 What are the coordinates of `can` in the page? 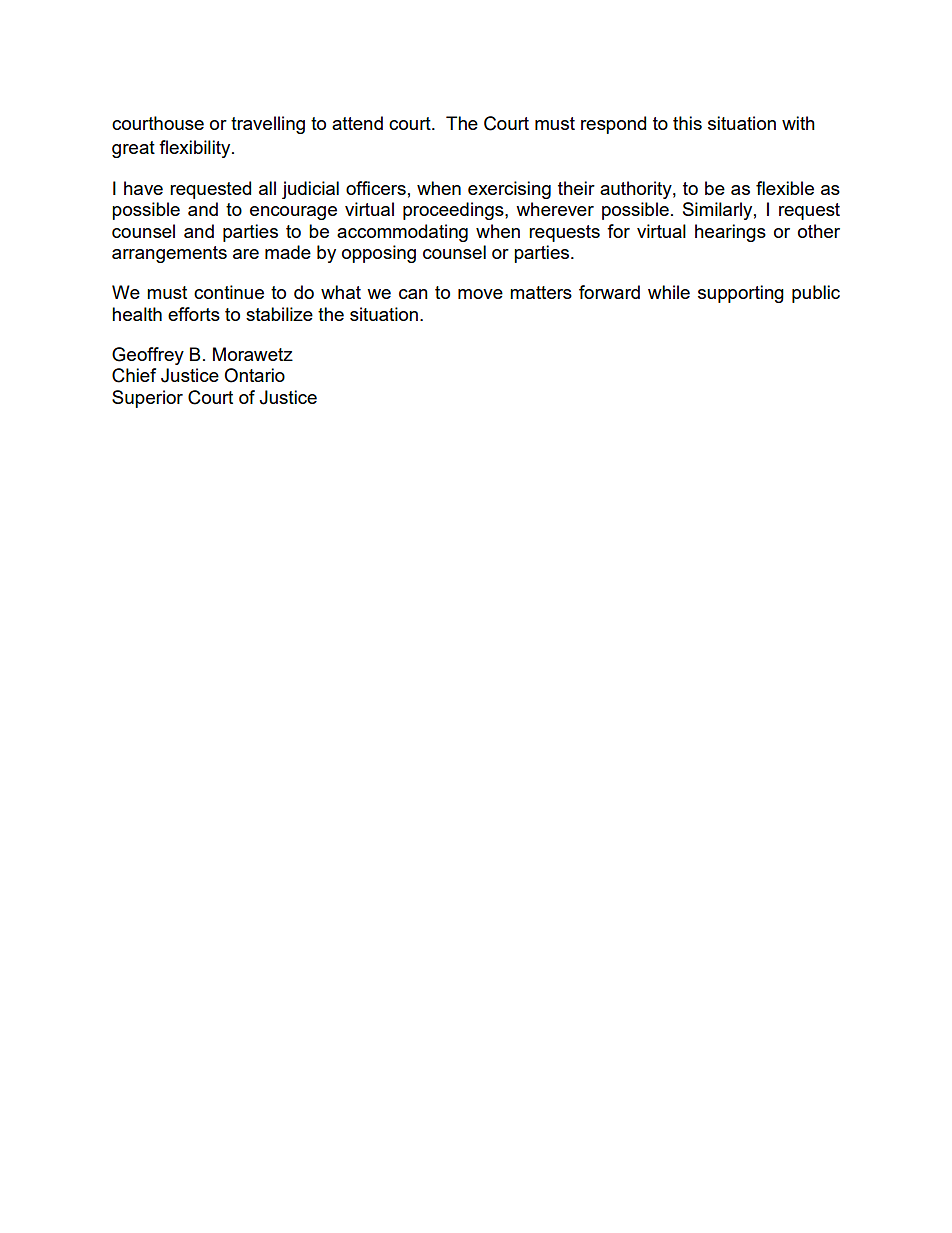 It's located at (413, 294).
